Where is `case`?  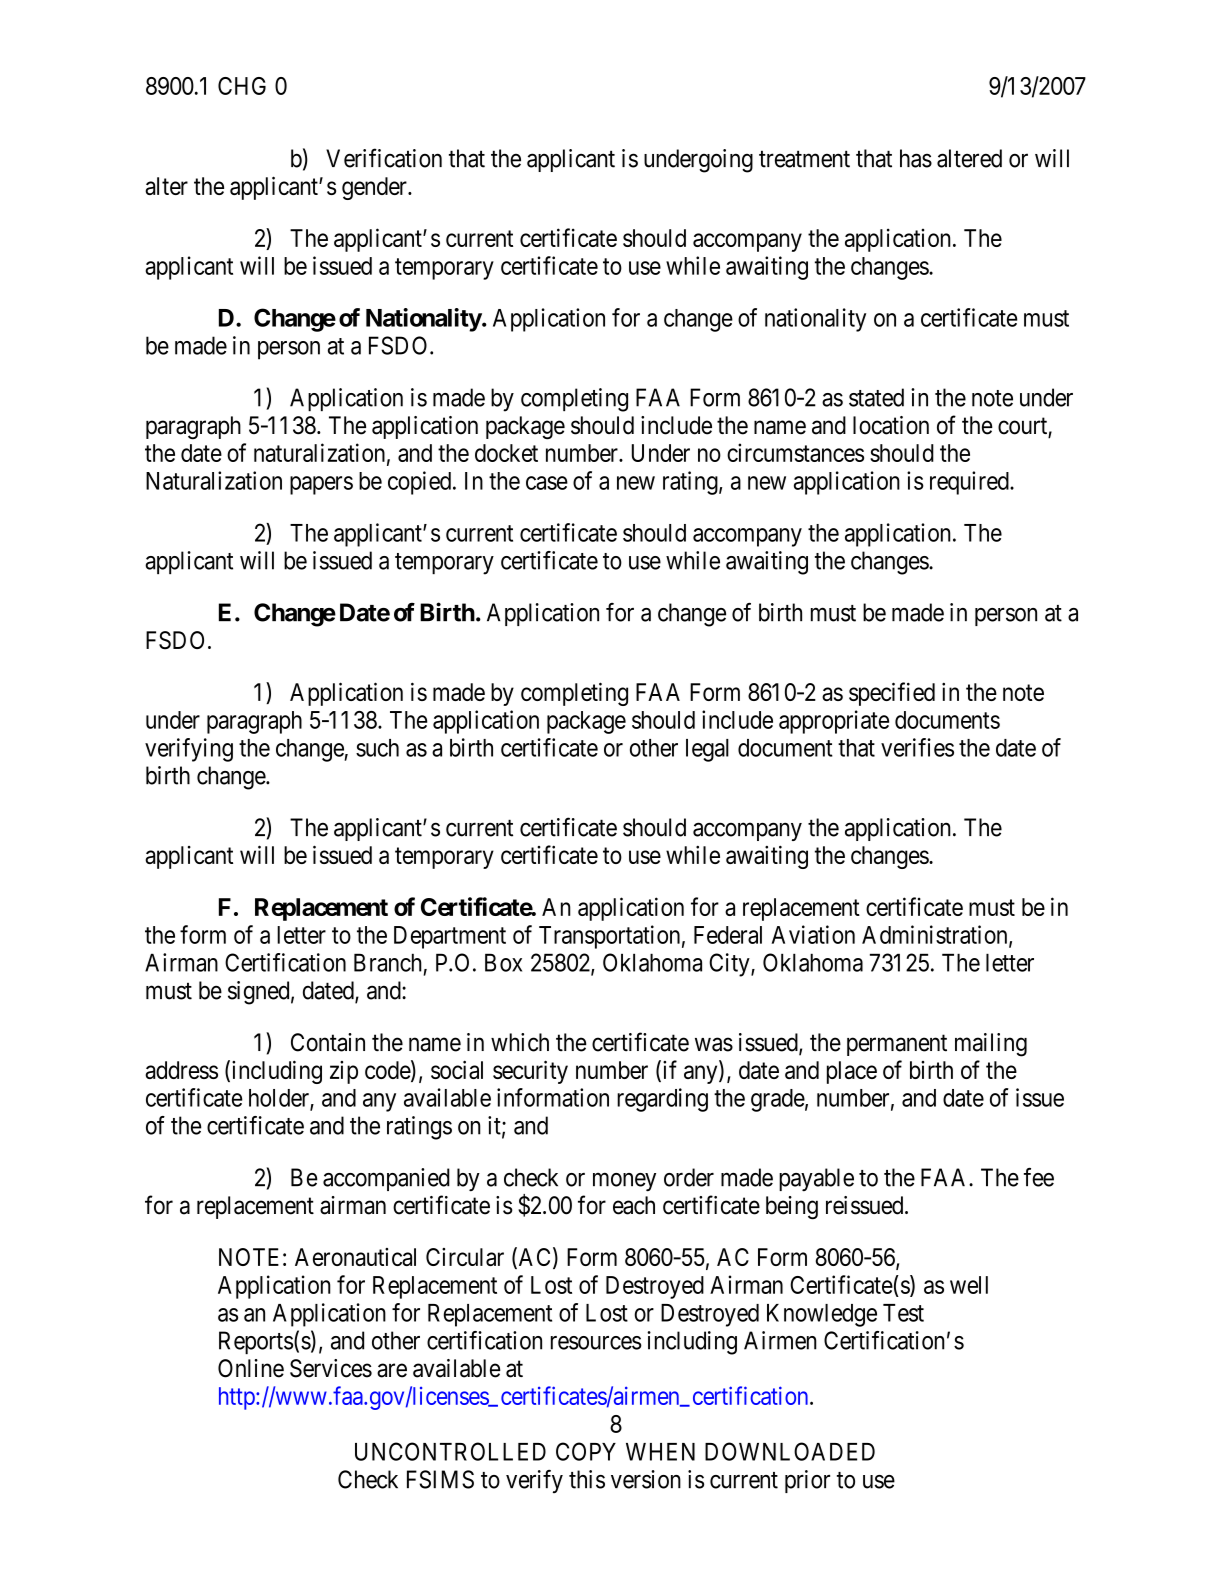
case is located at coordinates (547, 483).
